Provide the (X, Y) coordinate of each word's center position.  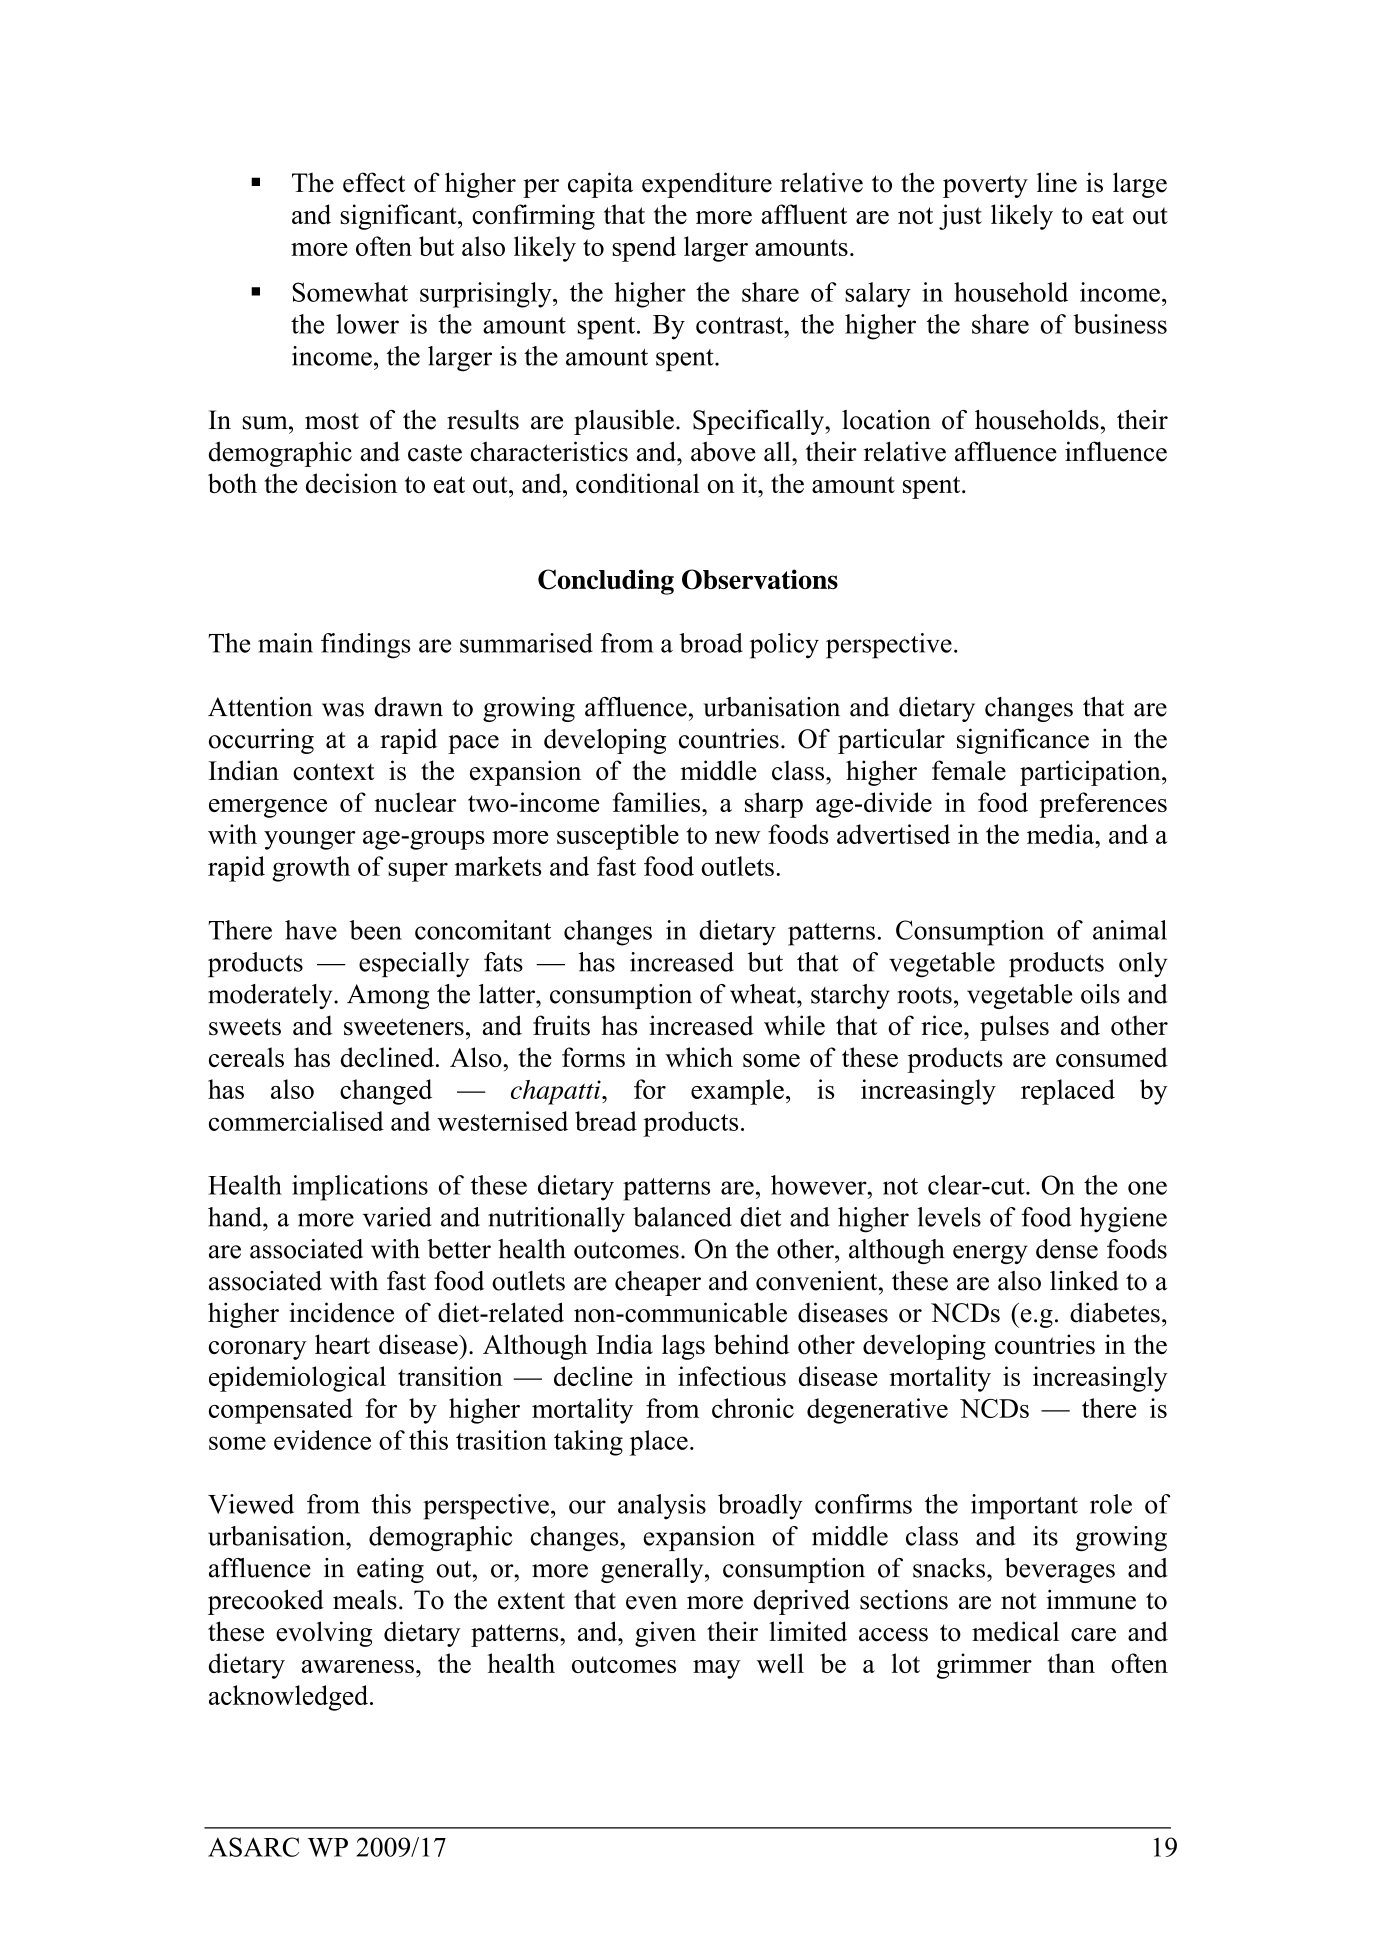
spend (644, 249)
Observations (760, 579)
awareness (358, 1666)
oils (1100, 994)
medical (1015, 1631)
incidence (341, 1312)
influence (1116, 451)
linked (1084, 1281)
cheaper (658, 1283)
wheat (764, 994)
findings (366, 646)
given (665, 1634)
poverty (985, 186)
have (311, 930)
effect (374, 182)
